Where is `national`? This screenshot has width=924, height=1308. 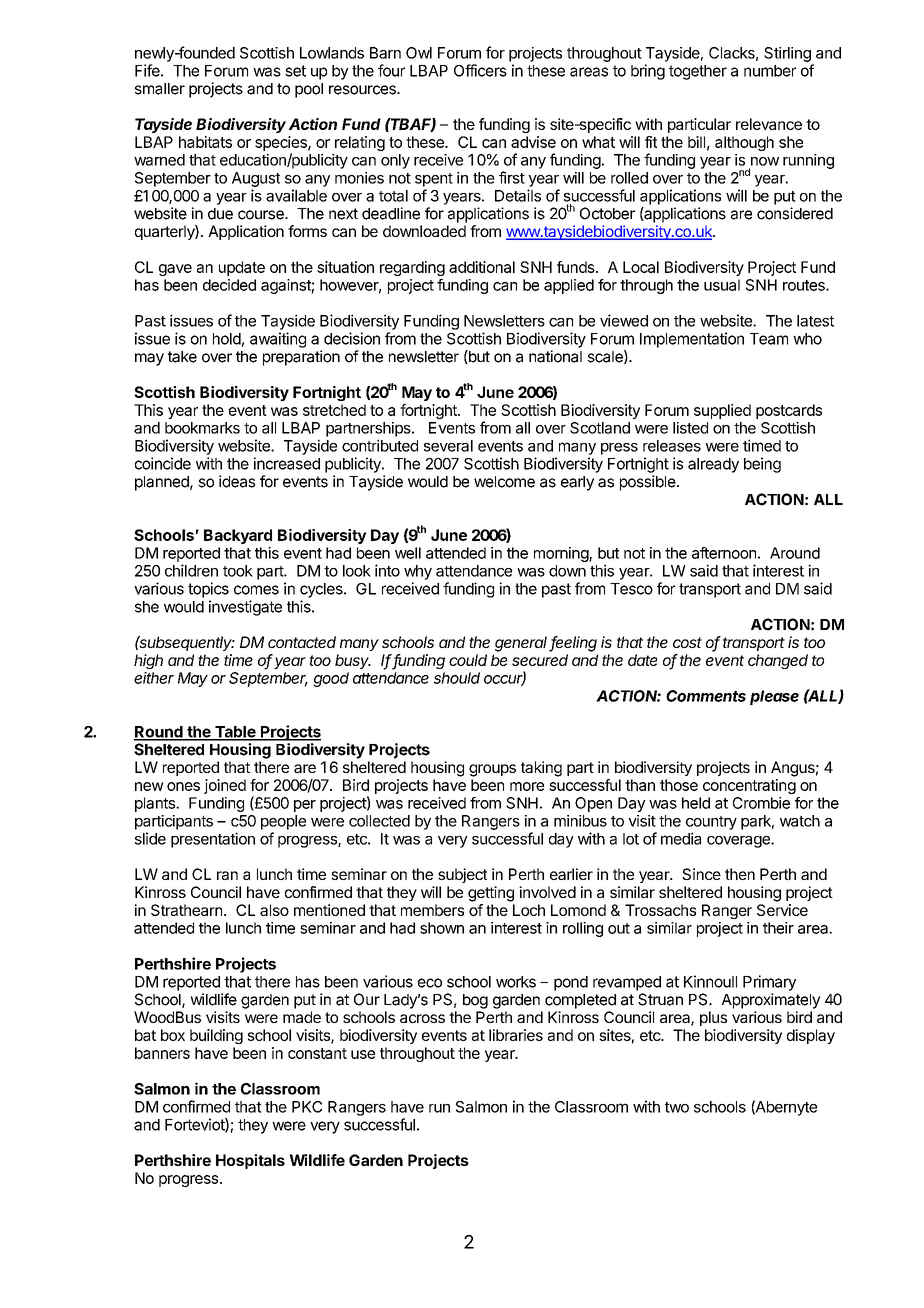 national is located at coordinates (555, 356).
